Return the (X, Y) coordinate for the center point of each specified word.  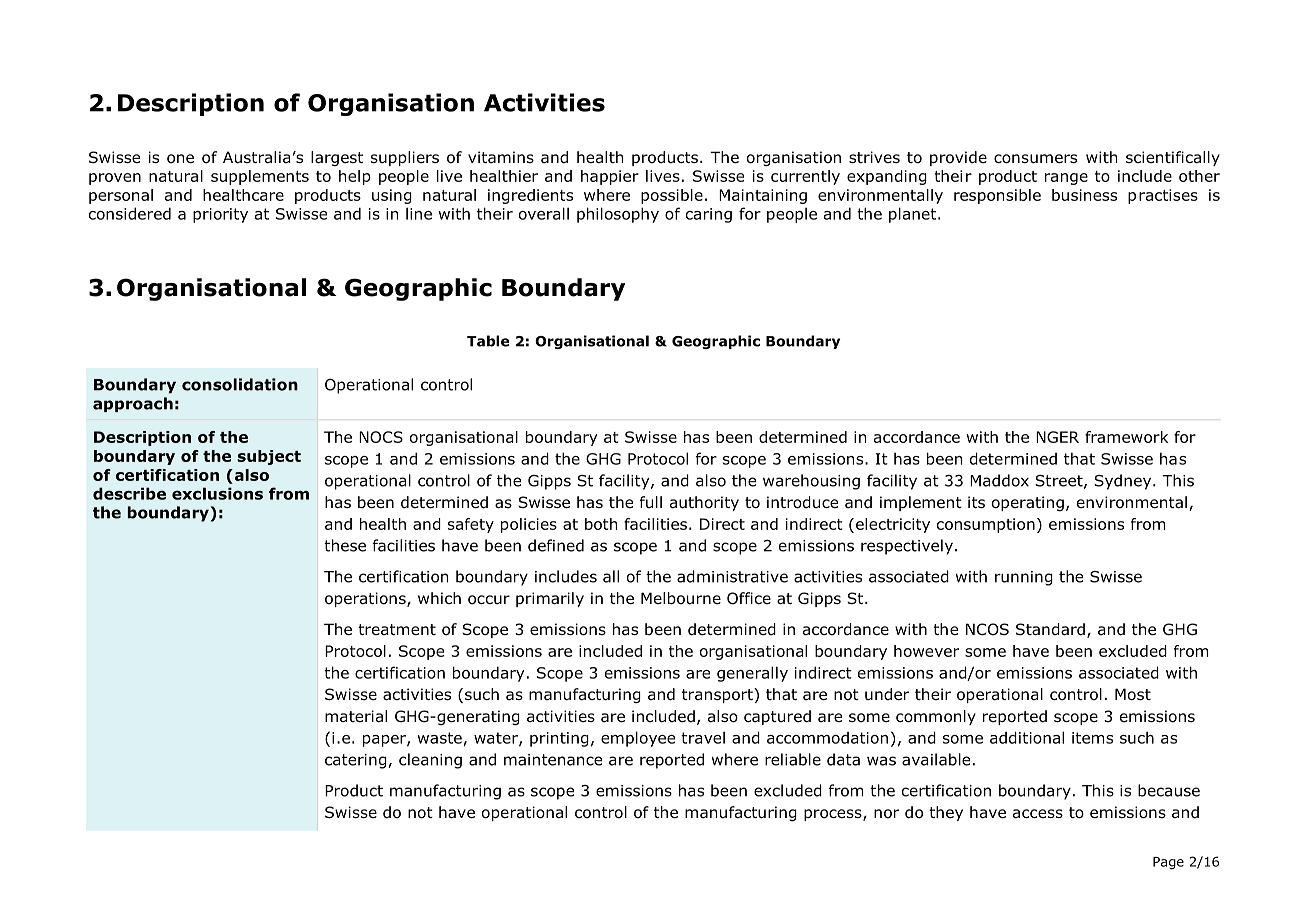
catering (357, 761)
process (834, 815)
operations (366, 599)
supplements (260, 177)
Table (488, 341)
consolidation (240, 384)
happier (610, 177)
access (1038, 814)
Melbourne (681, 598)
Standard (1050, 629)
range (1066, 179)
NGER (1057, 437)
